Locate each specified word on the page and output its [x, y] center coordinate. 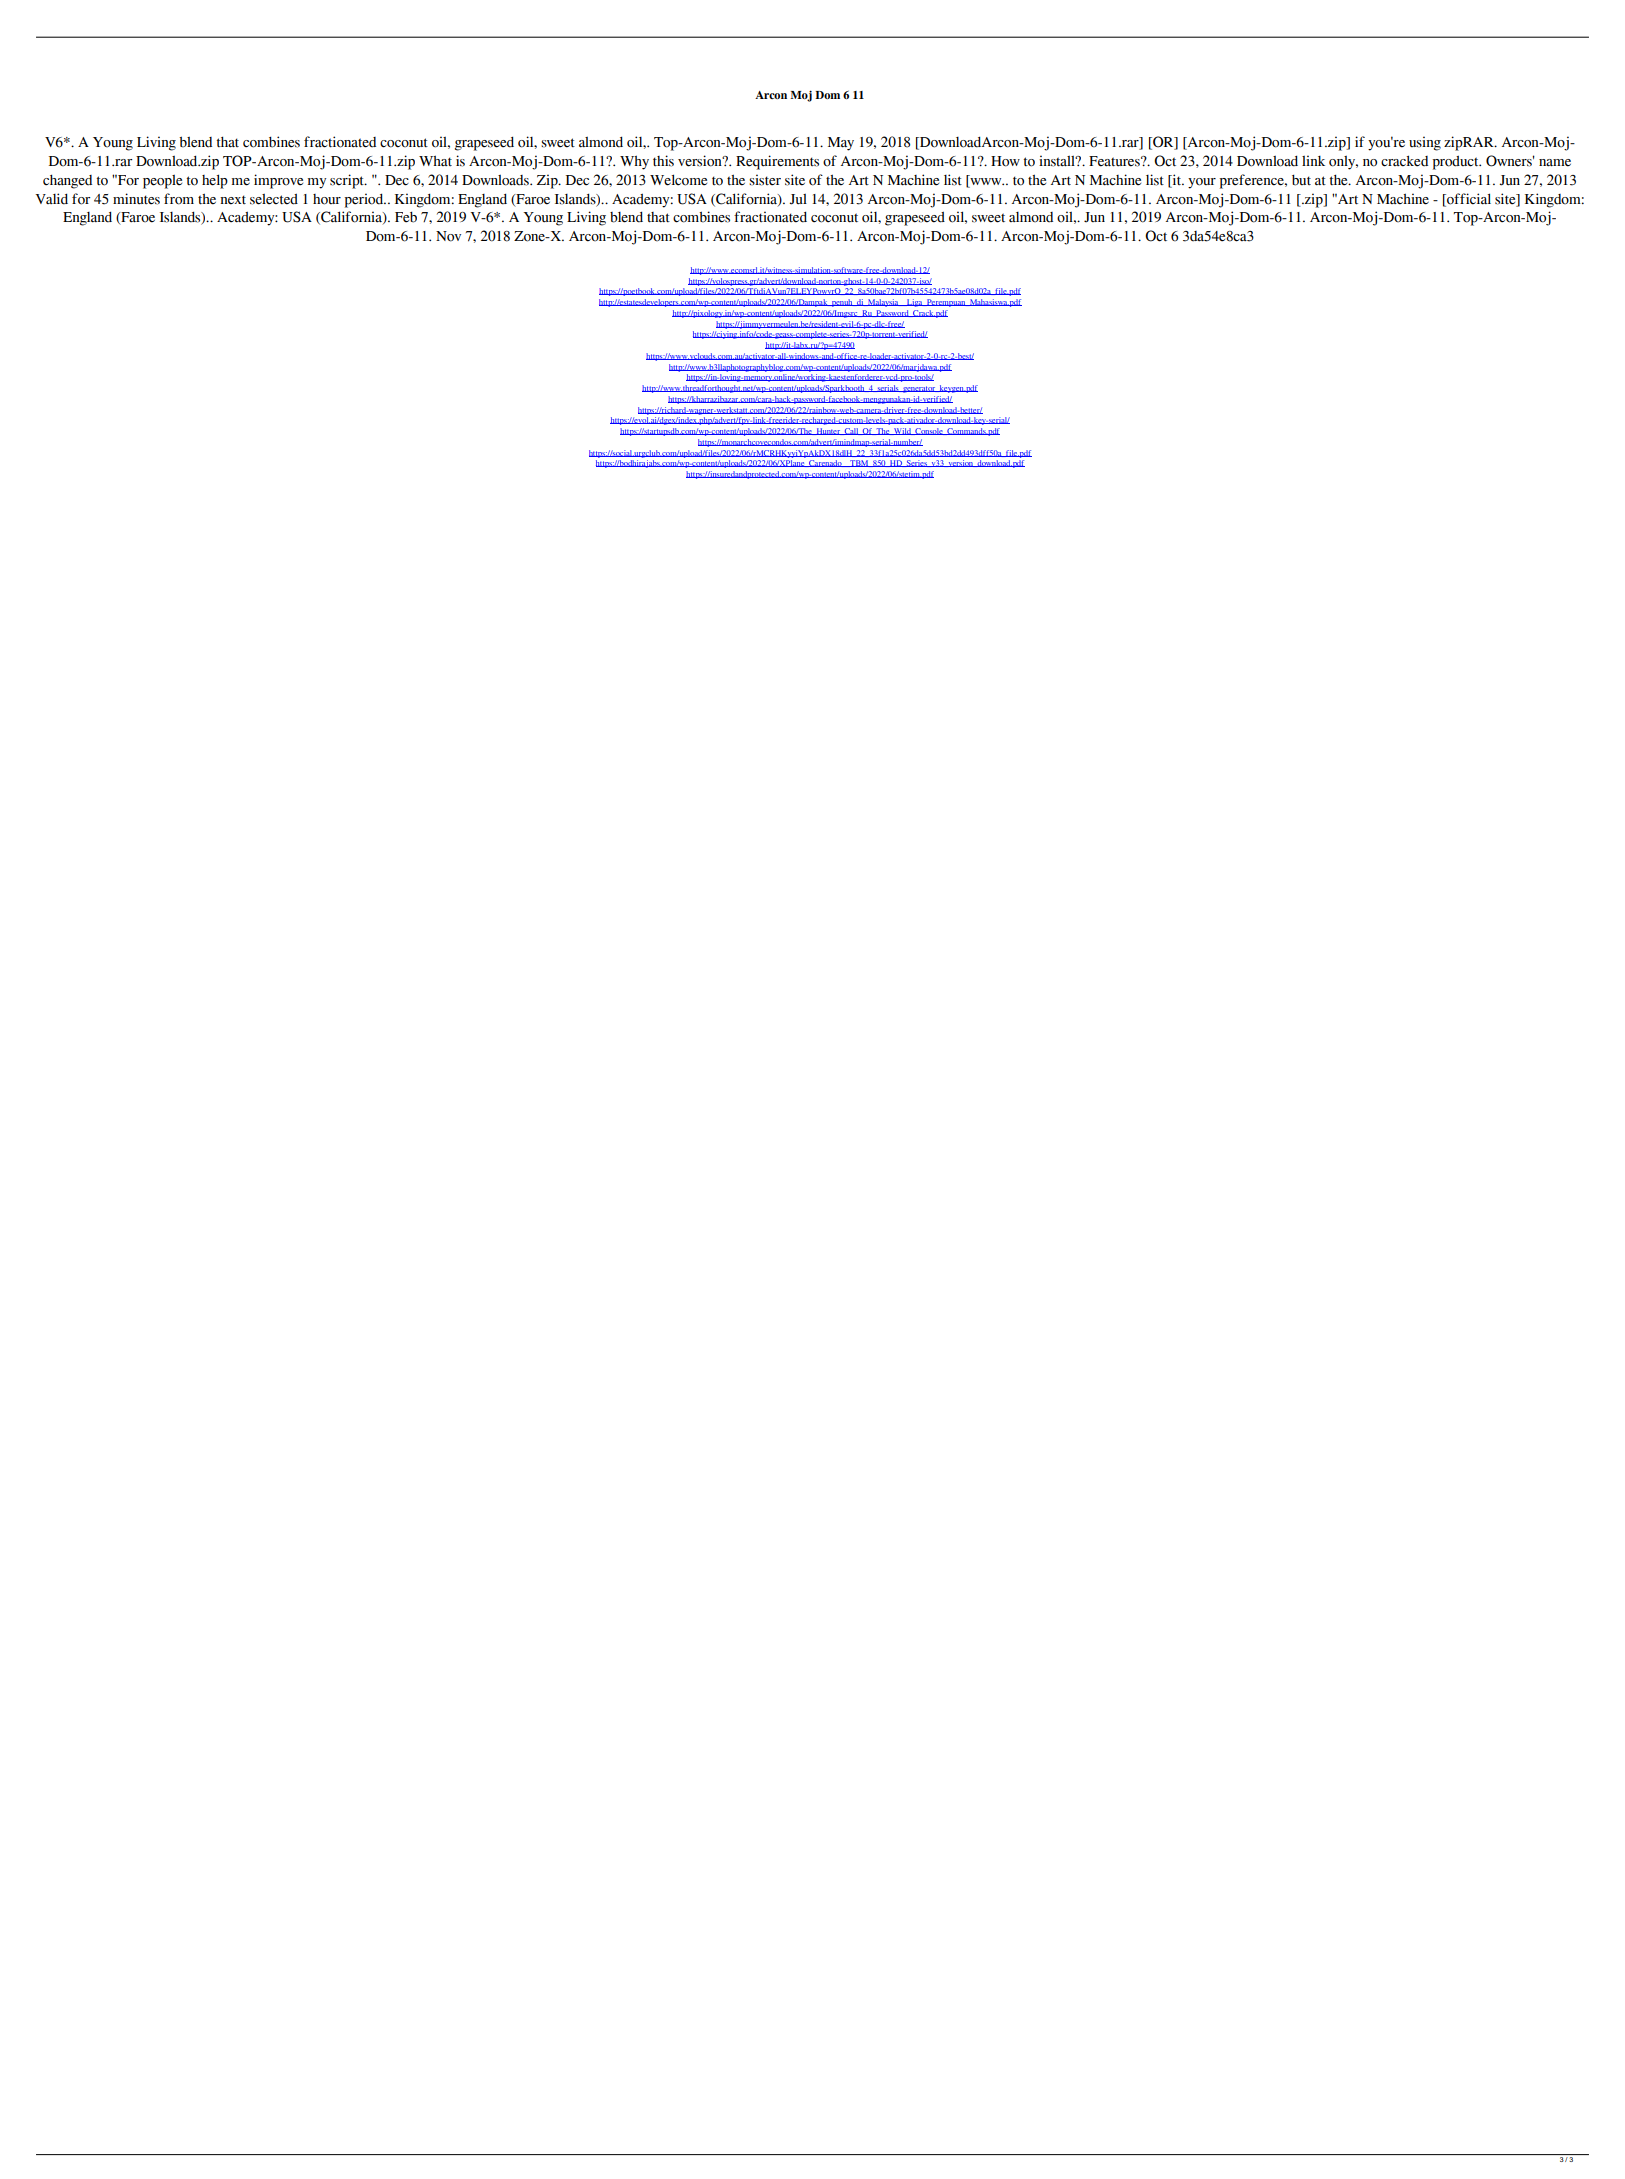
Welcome [678, 180]
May [841, 144]
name [1555, 163]
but [1301, 180]
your [1202, 183]
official [1468, 199]
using [1425, 143]
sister [765, 180]
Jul [798, 199]
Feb [406, 217]
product [1457, 163]
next [233, 200]
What [435, 160]
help [215, 181]
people [162, 182]
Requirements [777, 162]
